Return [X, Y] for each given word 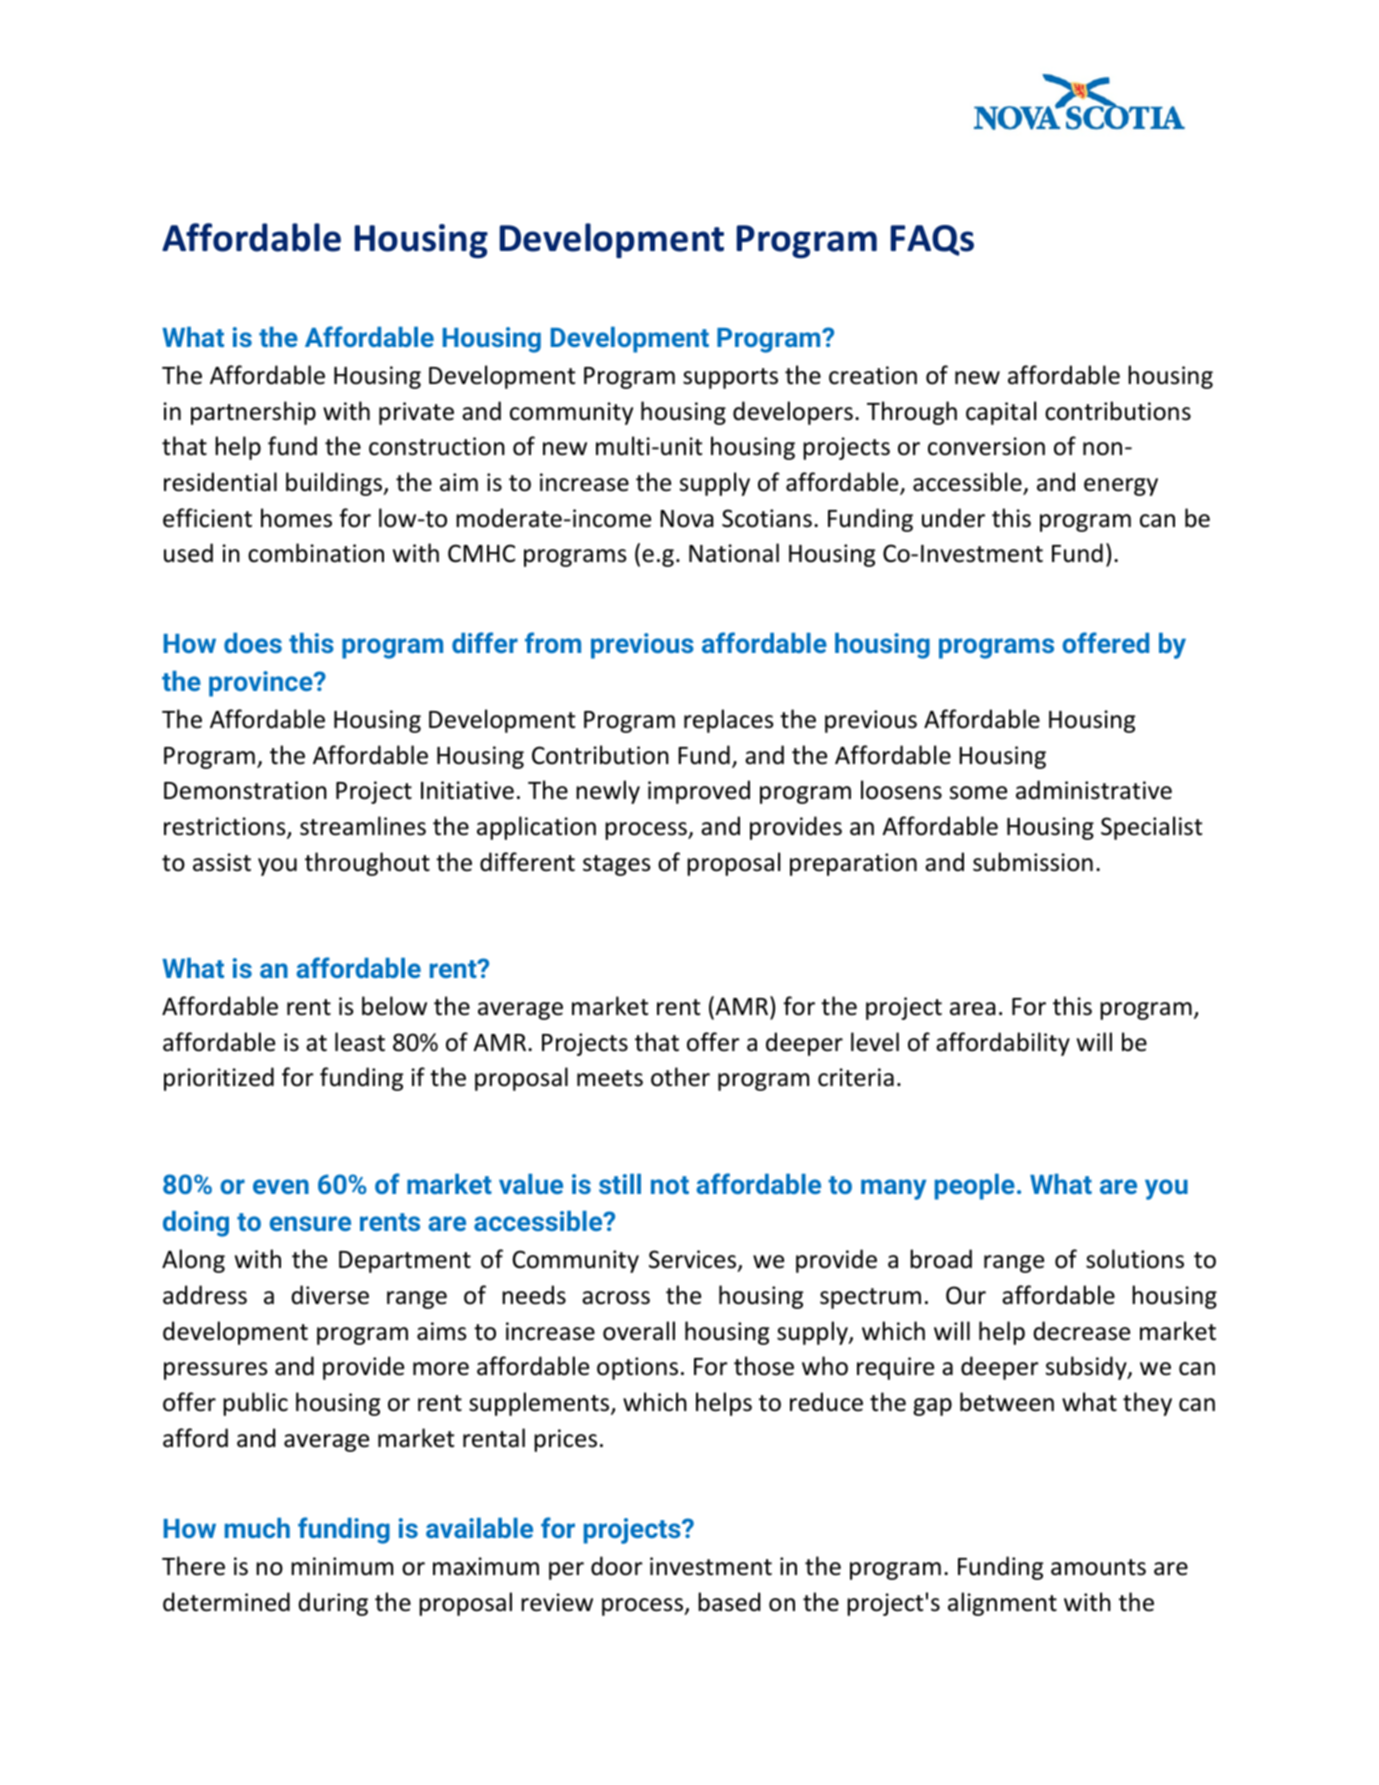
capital [1001, 413]
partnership [253, 413]
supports [730, 378]
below [394, 1006]
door [617, 1566]
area [973, 1009]
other [680, 1077]
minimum [342, 1566]
